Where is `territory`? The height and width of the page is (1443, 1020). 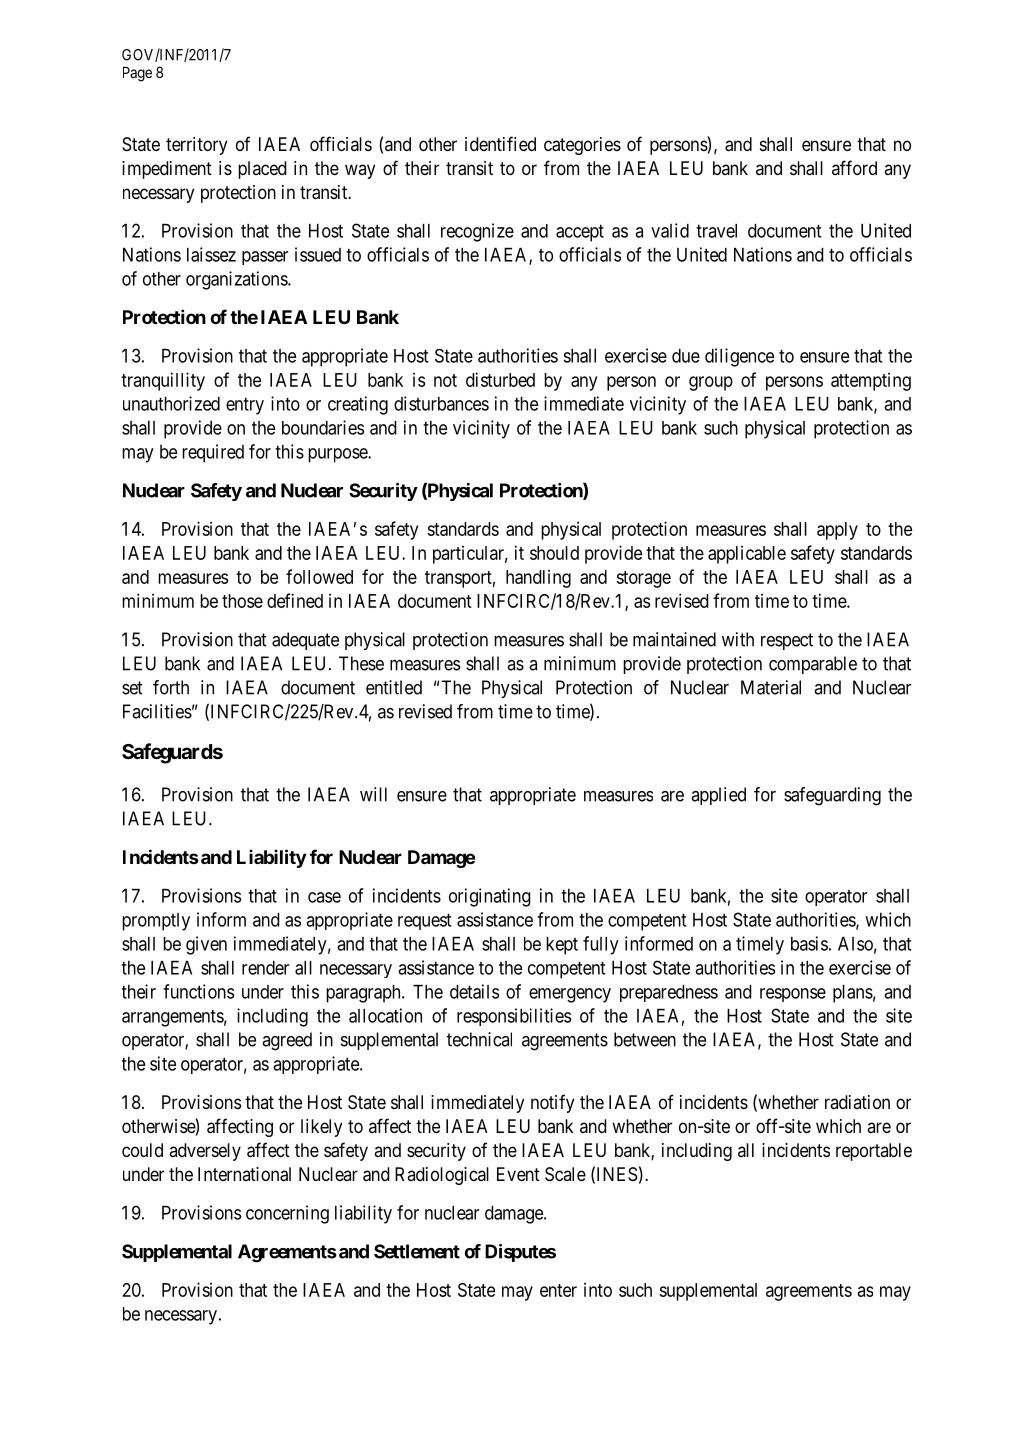
territory is located at coordinates (196, 146).
